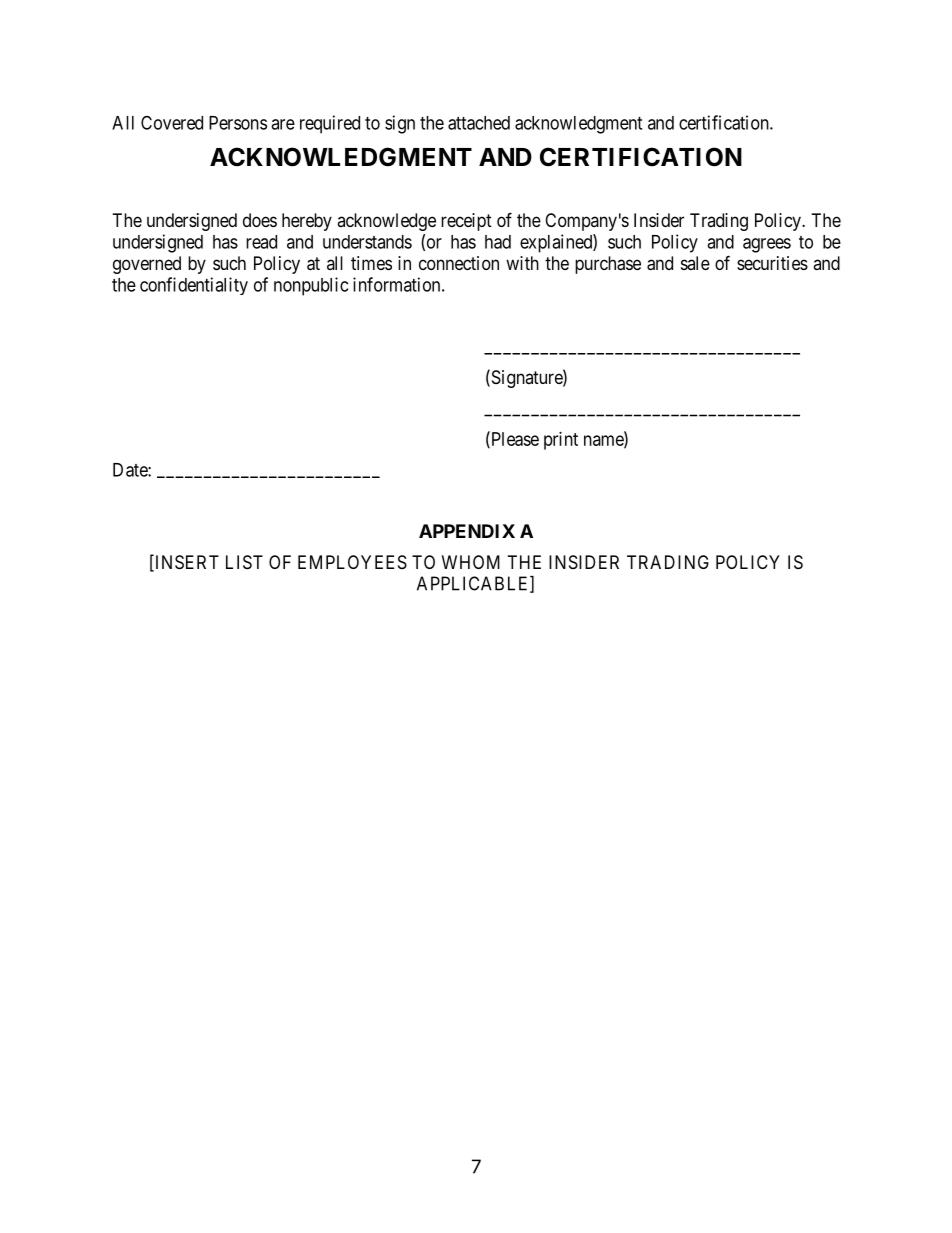  Describe the element at coordinates (244, 562) in the screenshot. I see `LIST` at that location.
